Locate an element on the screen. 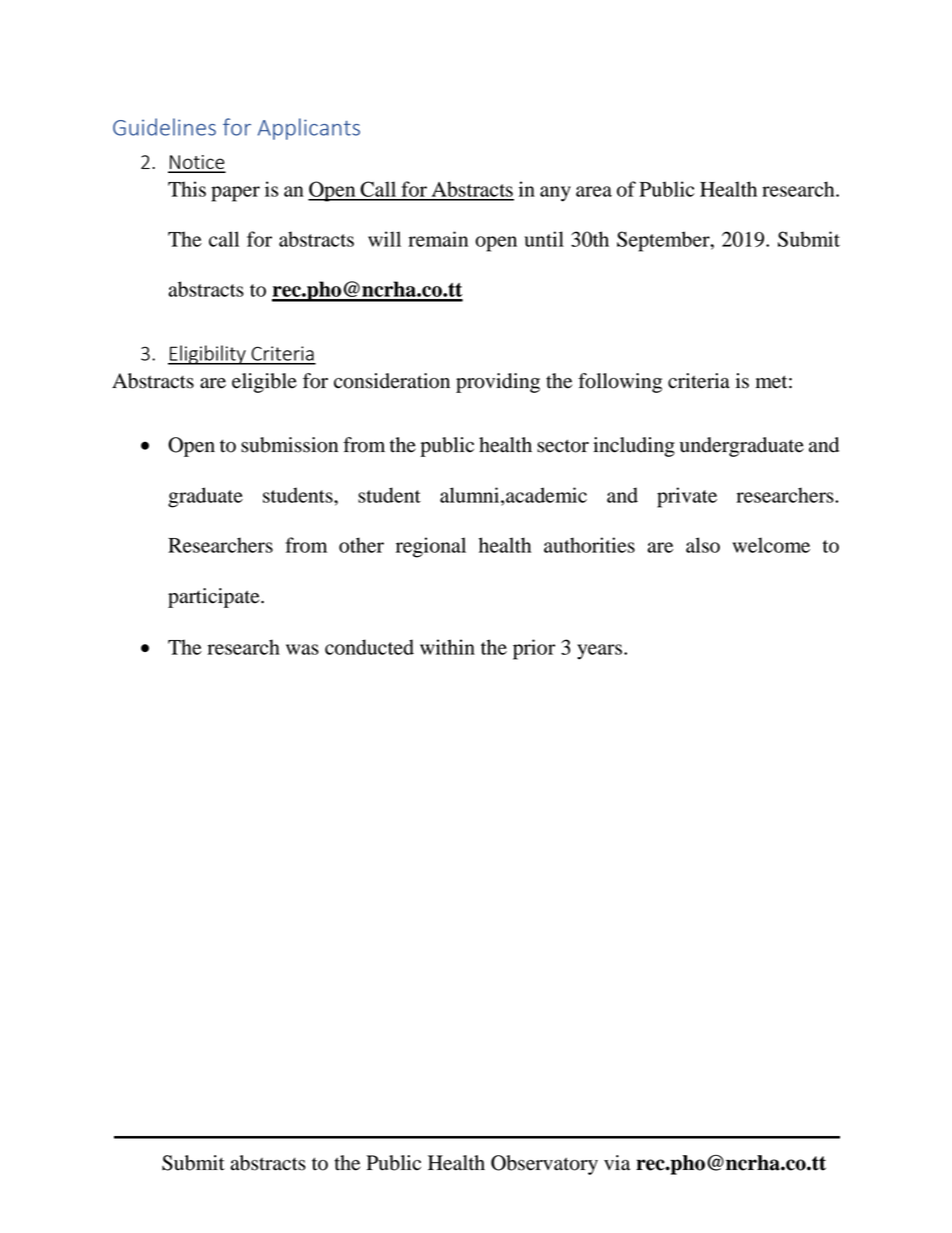  Observatory is located at coordinates (544, 1165).
